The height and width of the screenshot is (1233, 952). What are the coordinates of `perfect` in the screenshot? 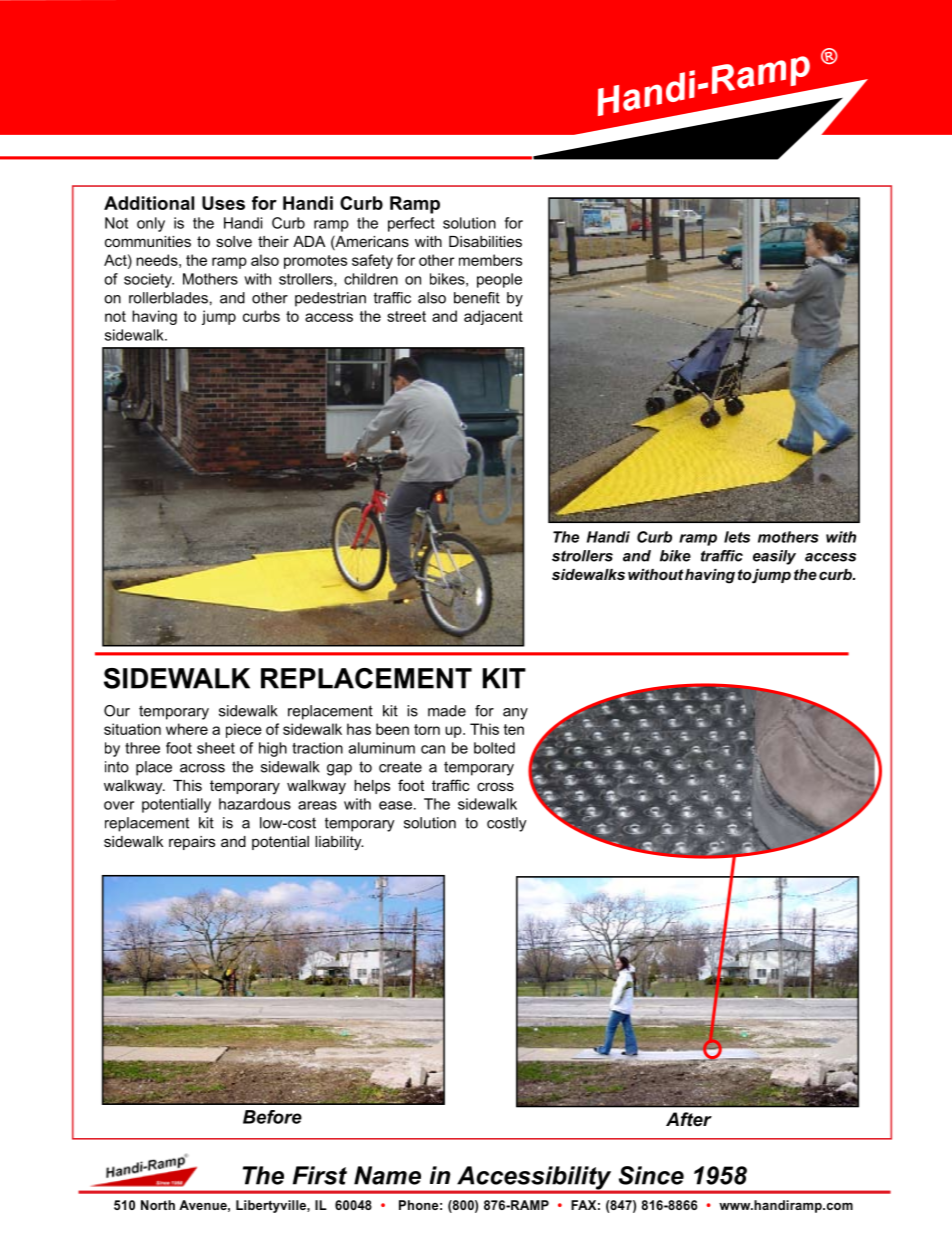 It's located at (411, 224).
